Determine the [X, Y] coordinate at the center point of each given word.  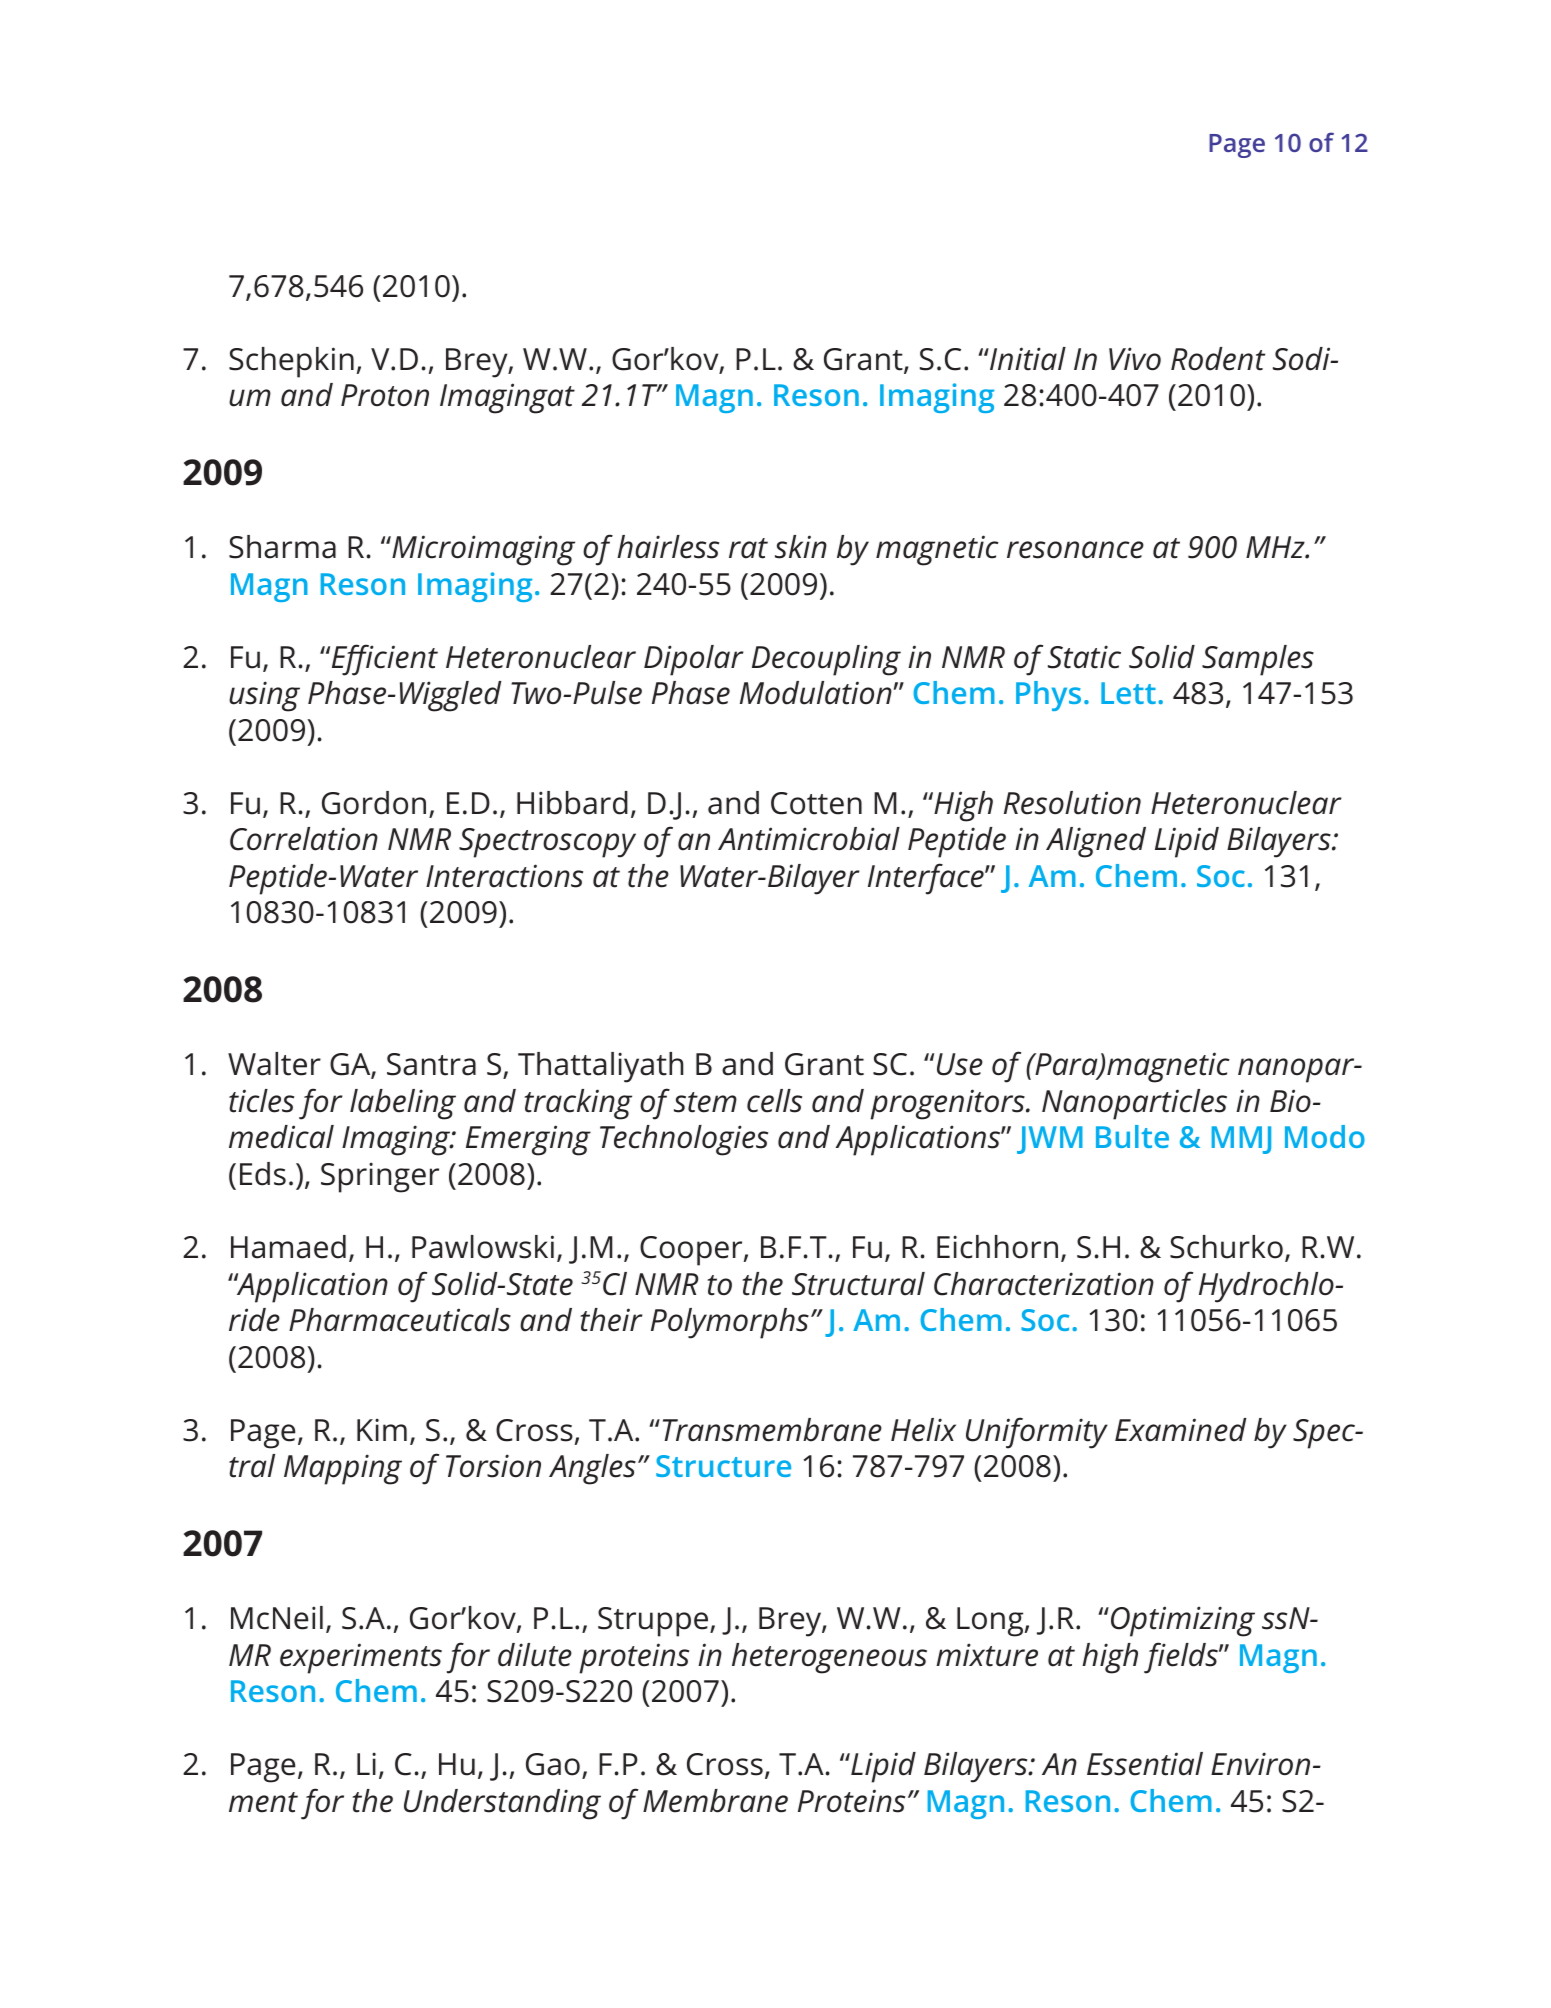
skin [801, 547]
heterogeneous [829, 1658]
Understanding [502, 1804]
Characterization [1044, 1284]
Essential [1145, 1764]
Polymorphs [730, 1323]
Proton [385, 395]
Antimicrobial [809, 839]
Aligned [1096, 842]
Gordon [374, 803]
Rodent [1218, 359]
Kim [382, 1429]
